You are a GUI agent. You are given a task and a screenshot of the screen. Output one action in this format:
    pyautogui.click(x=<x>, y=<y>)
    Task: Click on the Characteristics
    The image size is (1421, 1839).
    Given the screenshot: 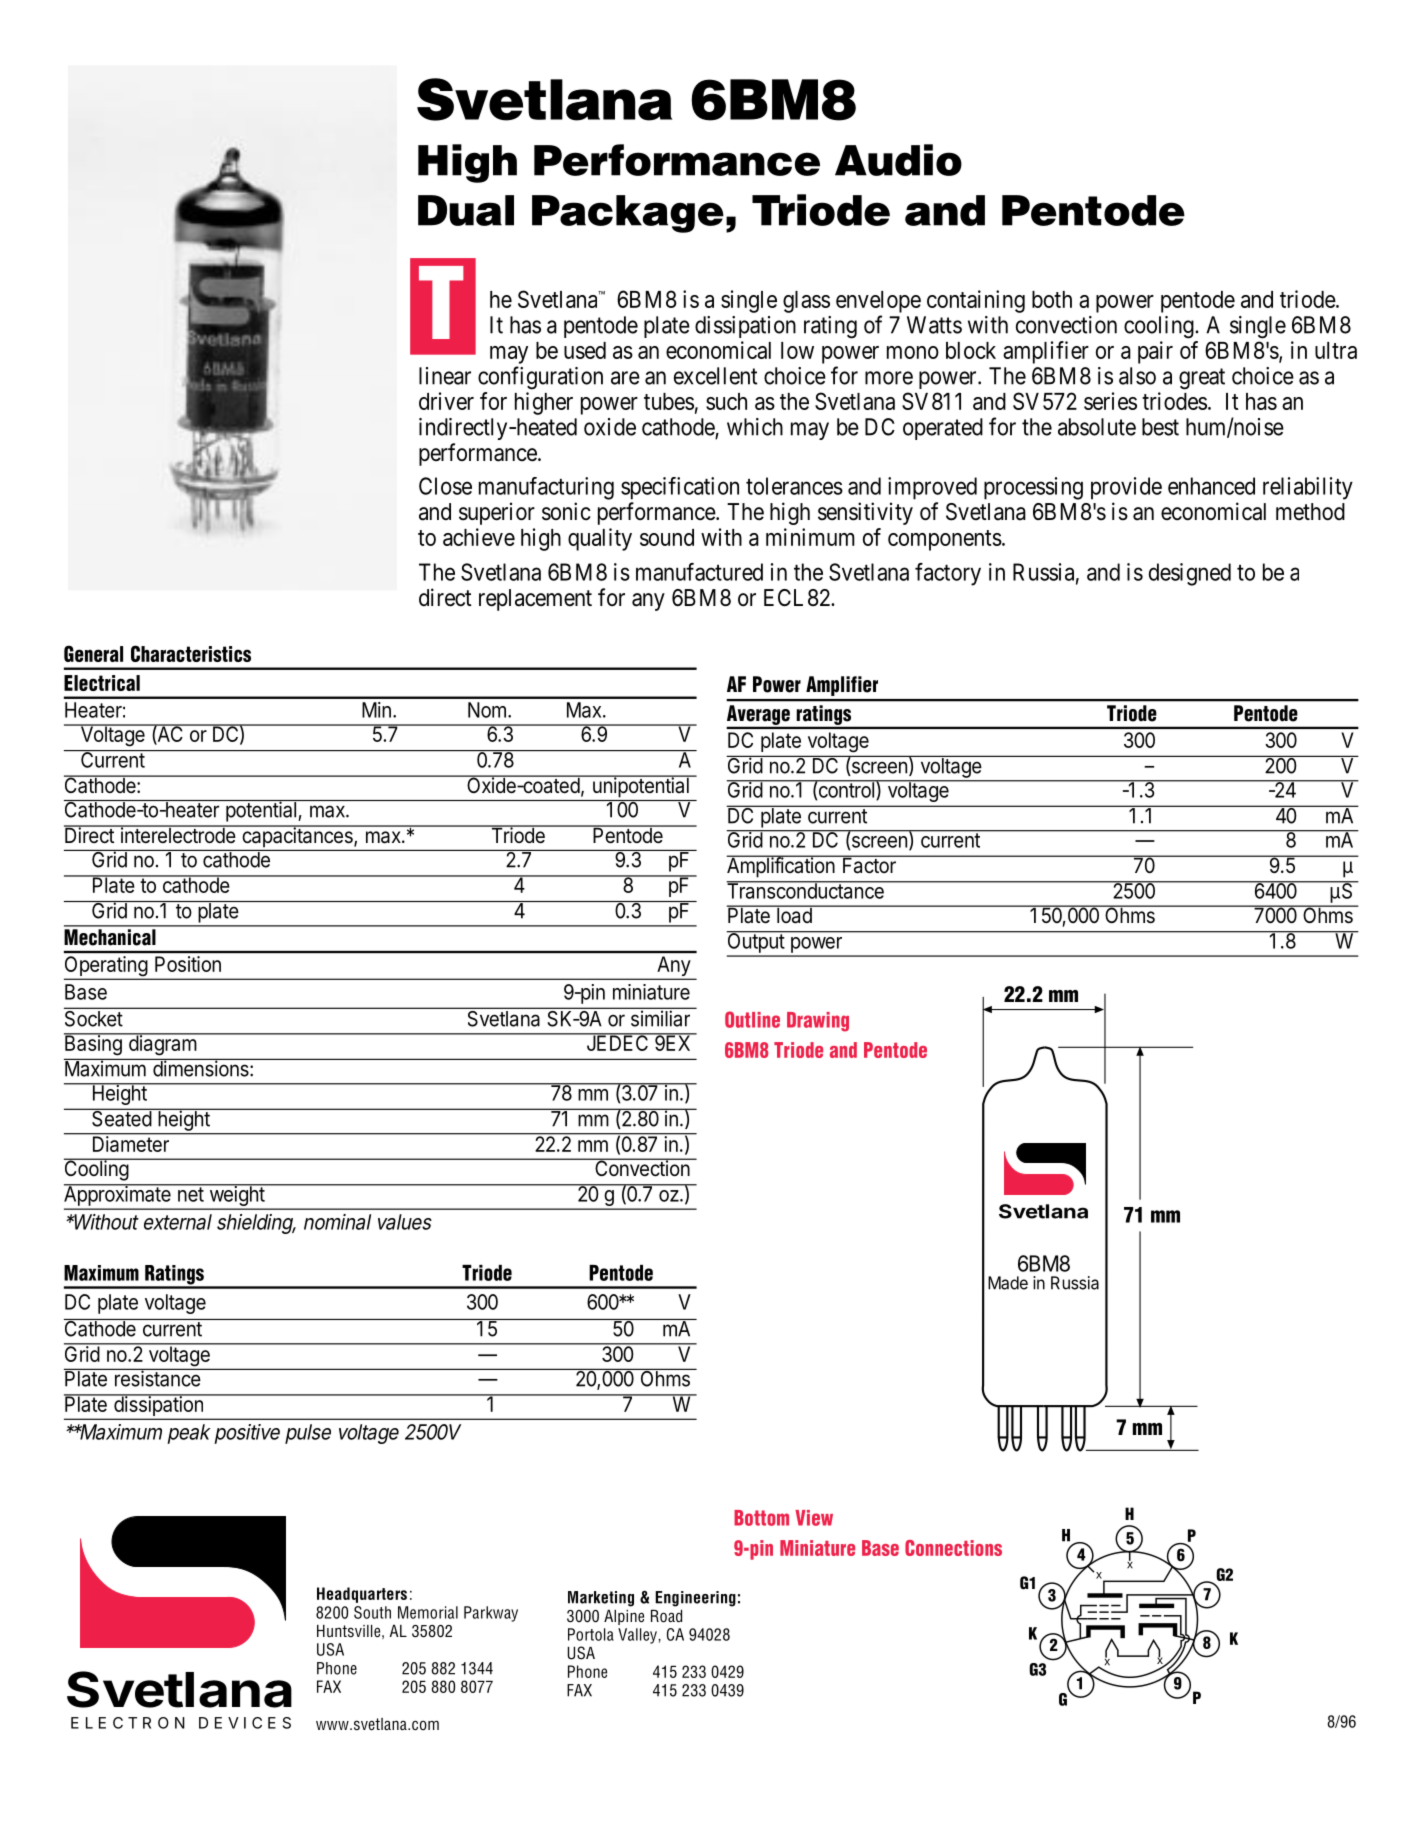 What is the action you would take?
    pyautogui.click(x=191, y=653)
